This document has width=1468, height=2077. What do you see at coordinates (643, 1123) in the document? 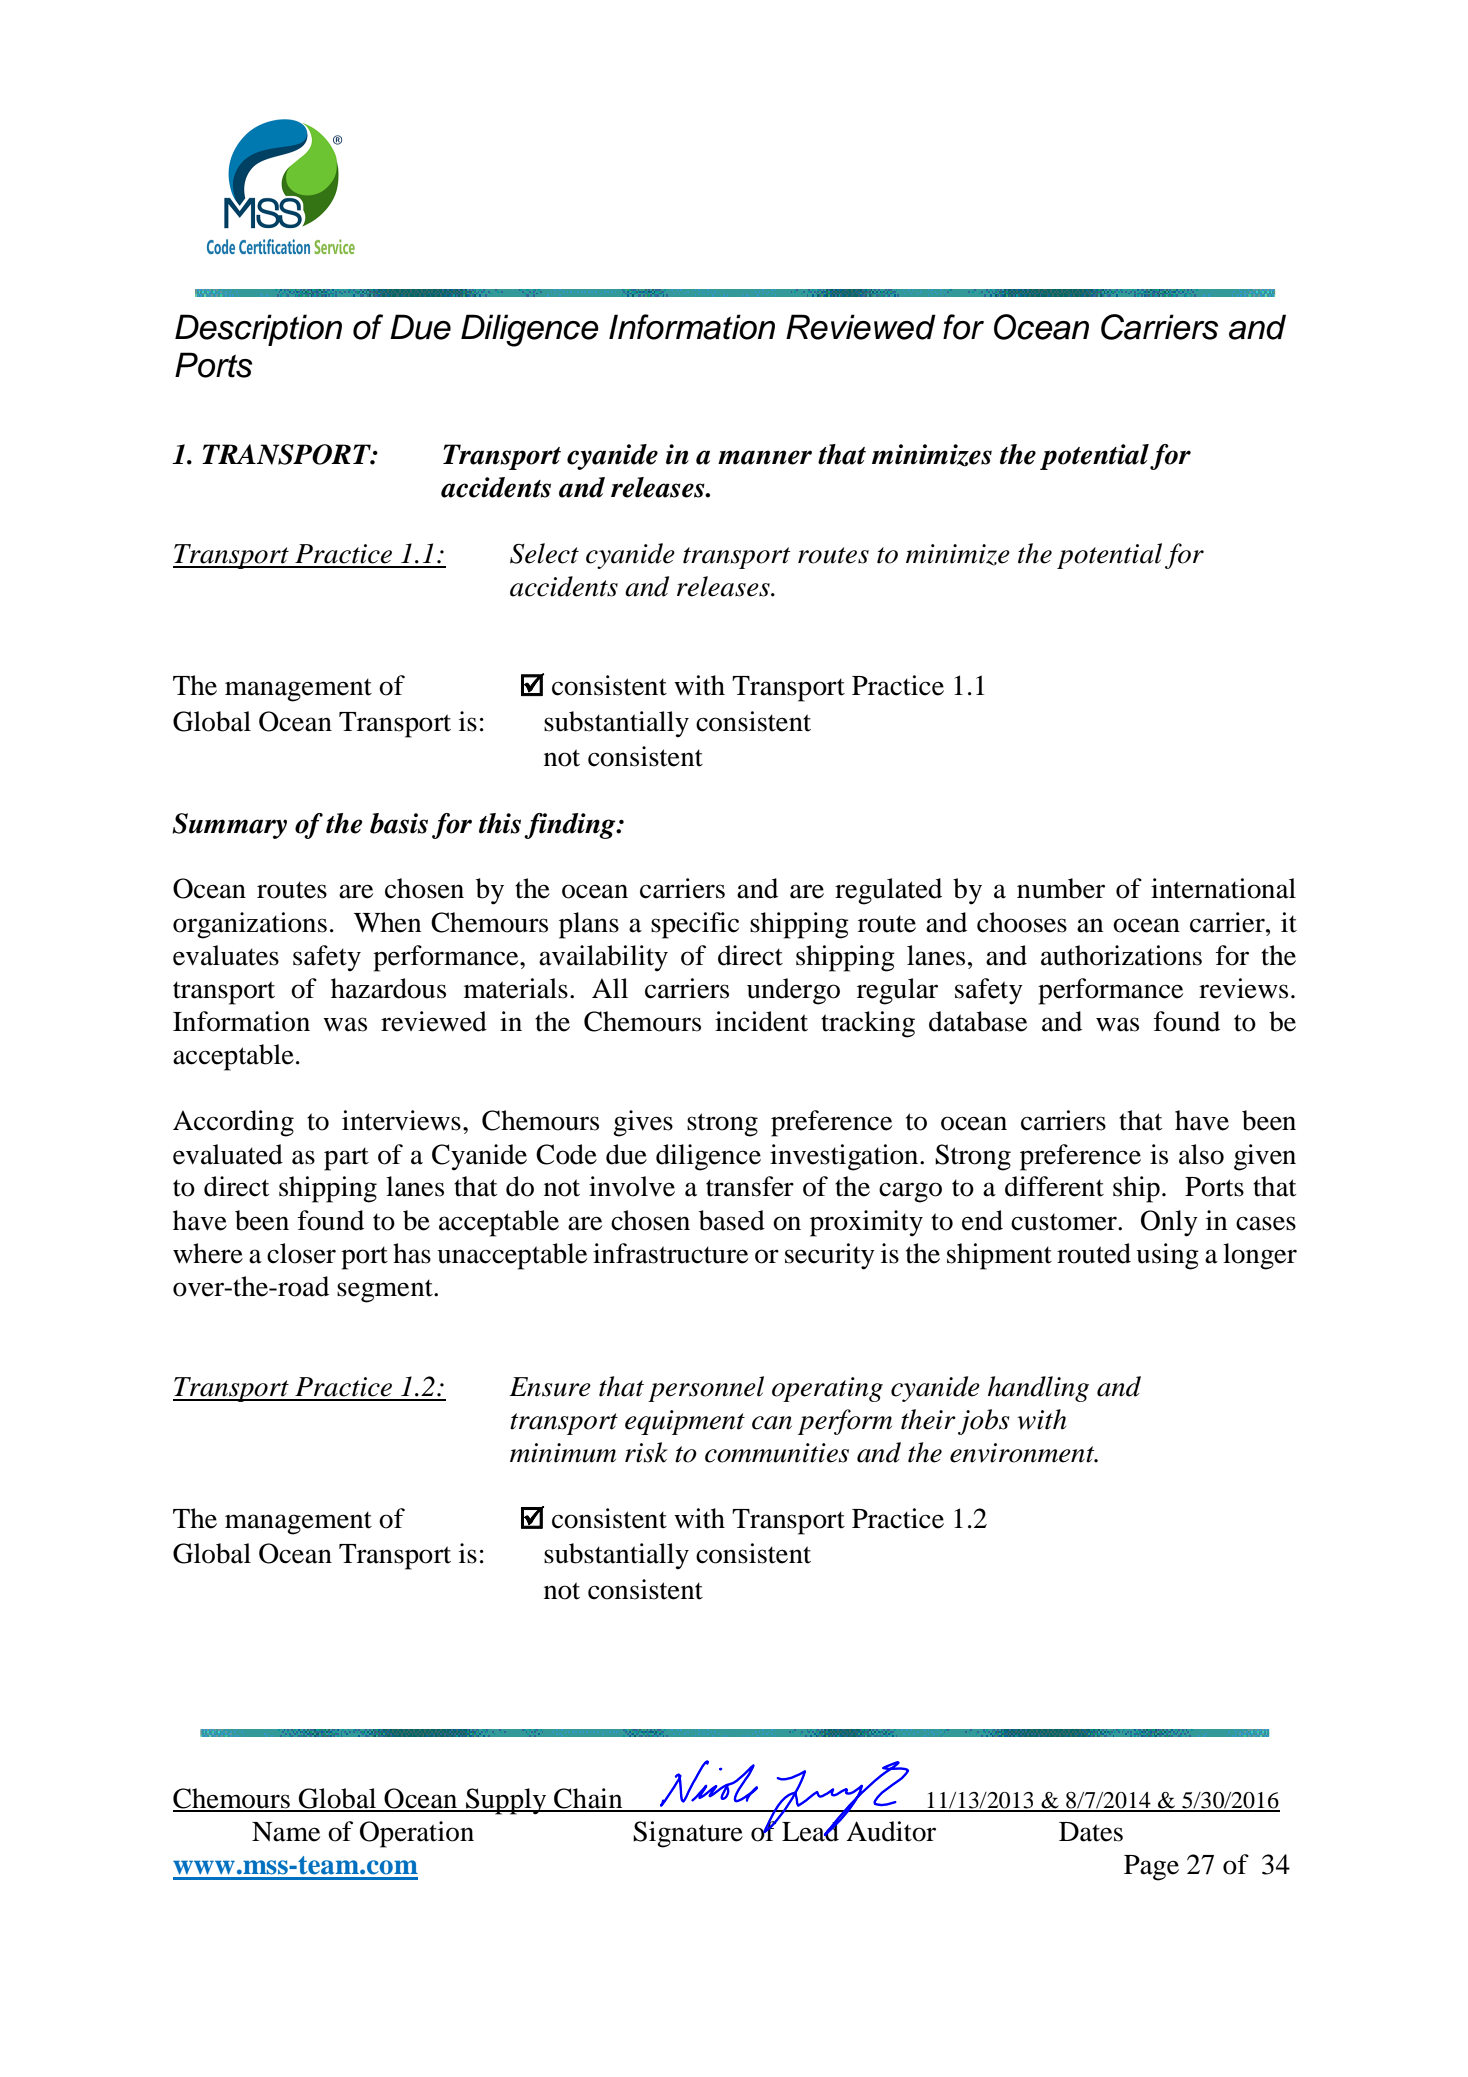
I see `gives` at bounding box center [643, 1123].
